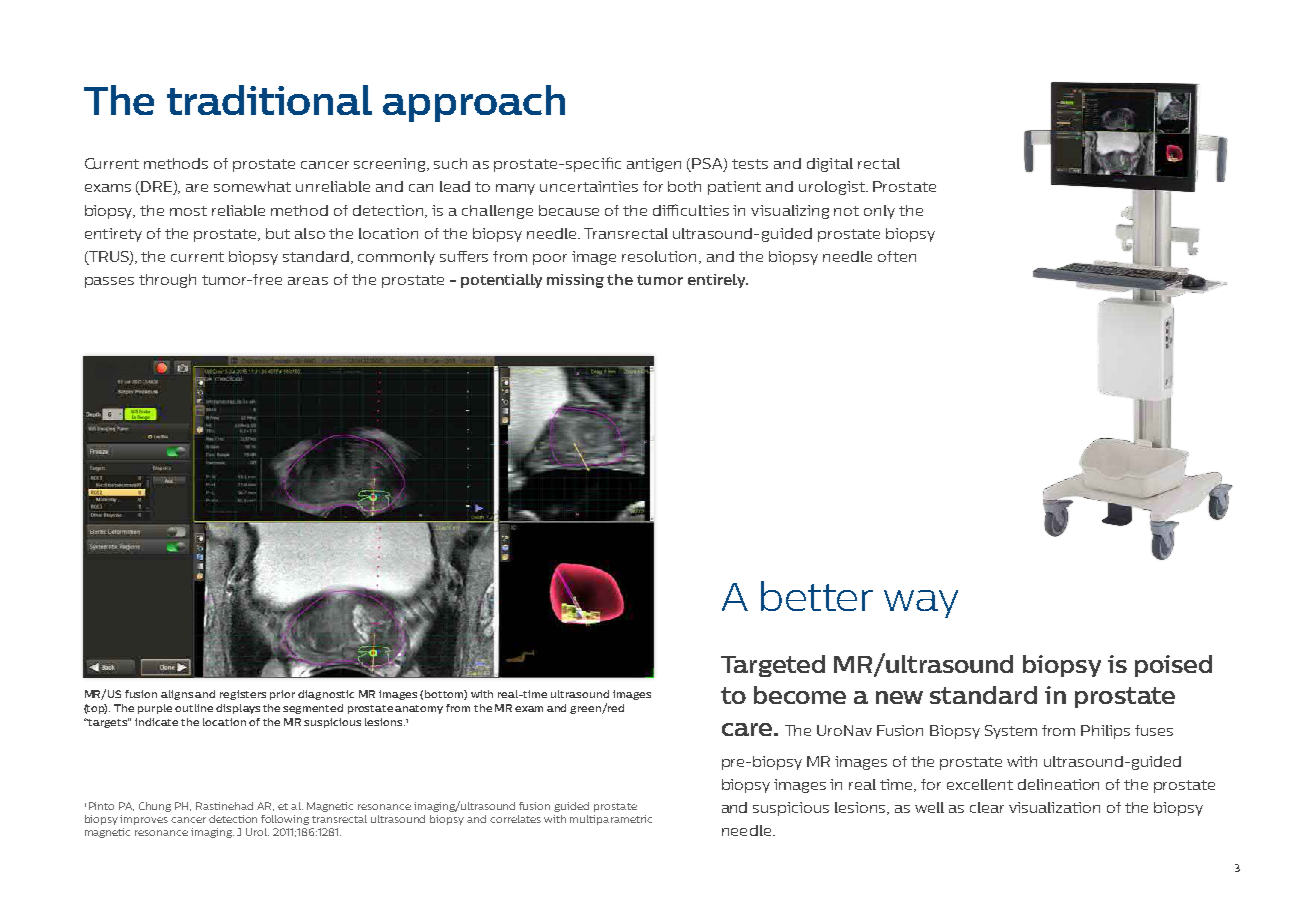 This screenshot has width=1308, height=924. Describe the element at coordinates (921, 604) in the screenshot. I see `way` at that location.
